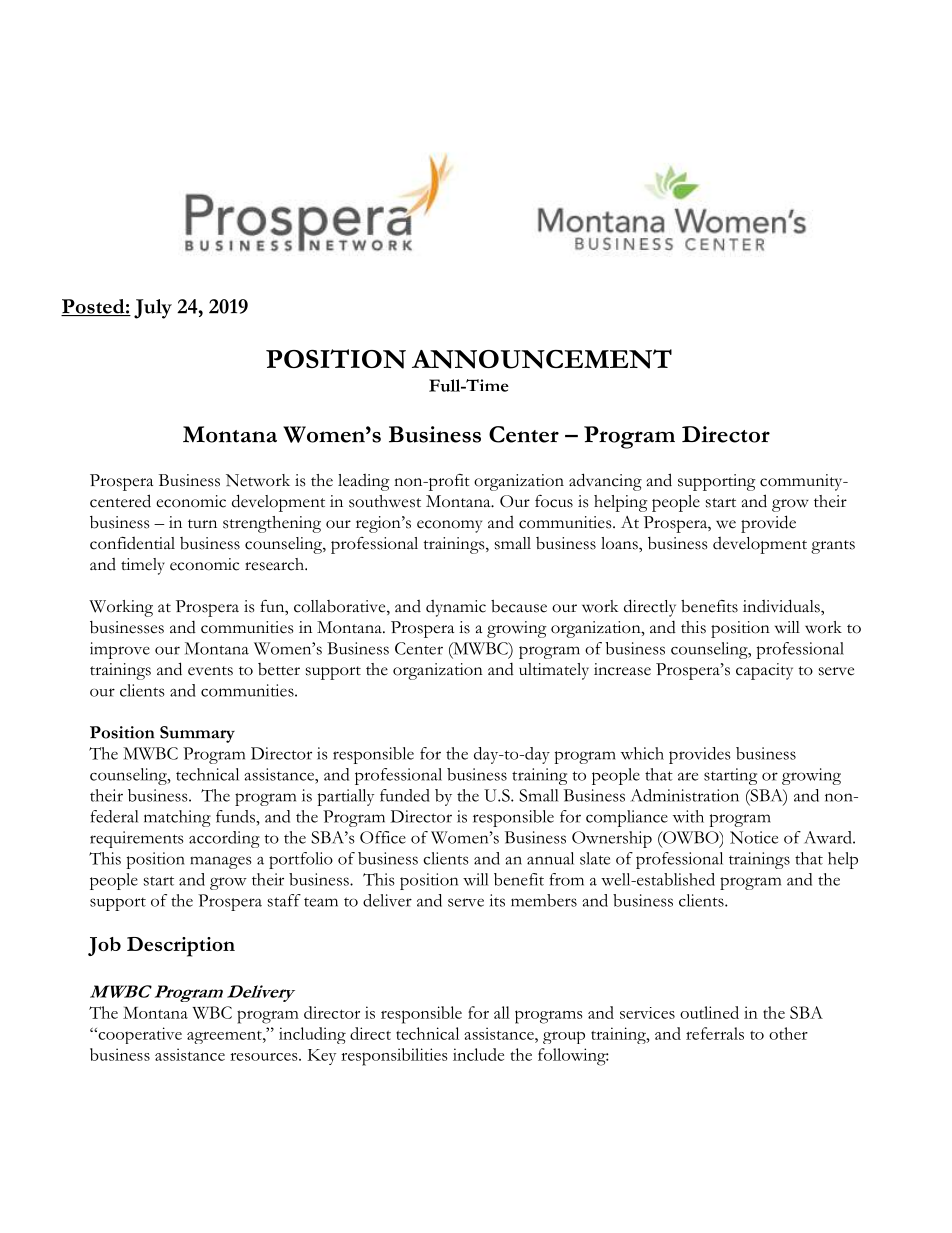  What do you see at coordinates (764, 671) in the image?
I see `capacity` at bounding box center [764, 671].
